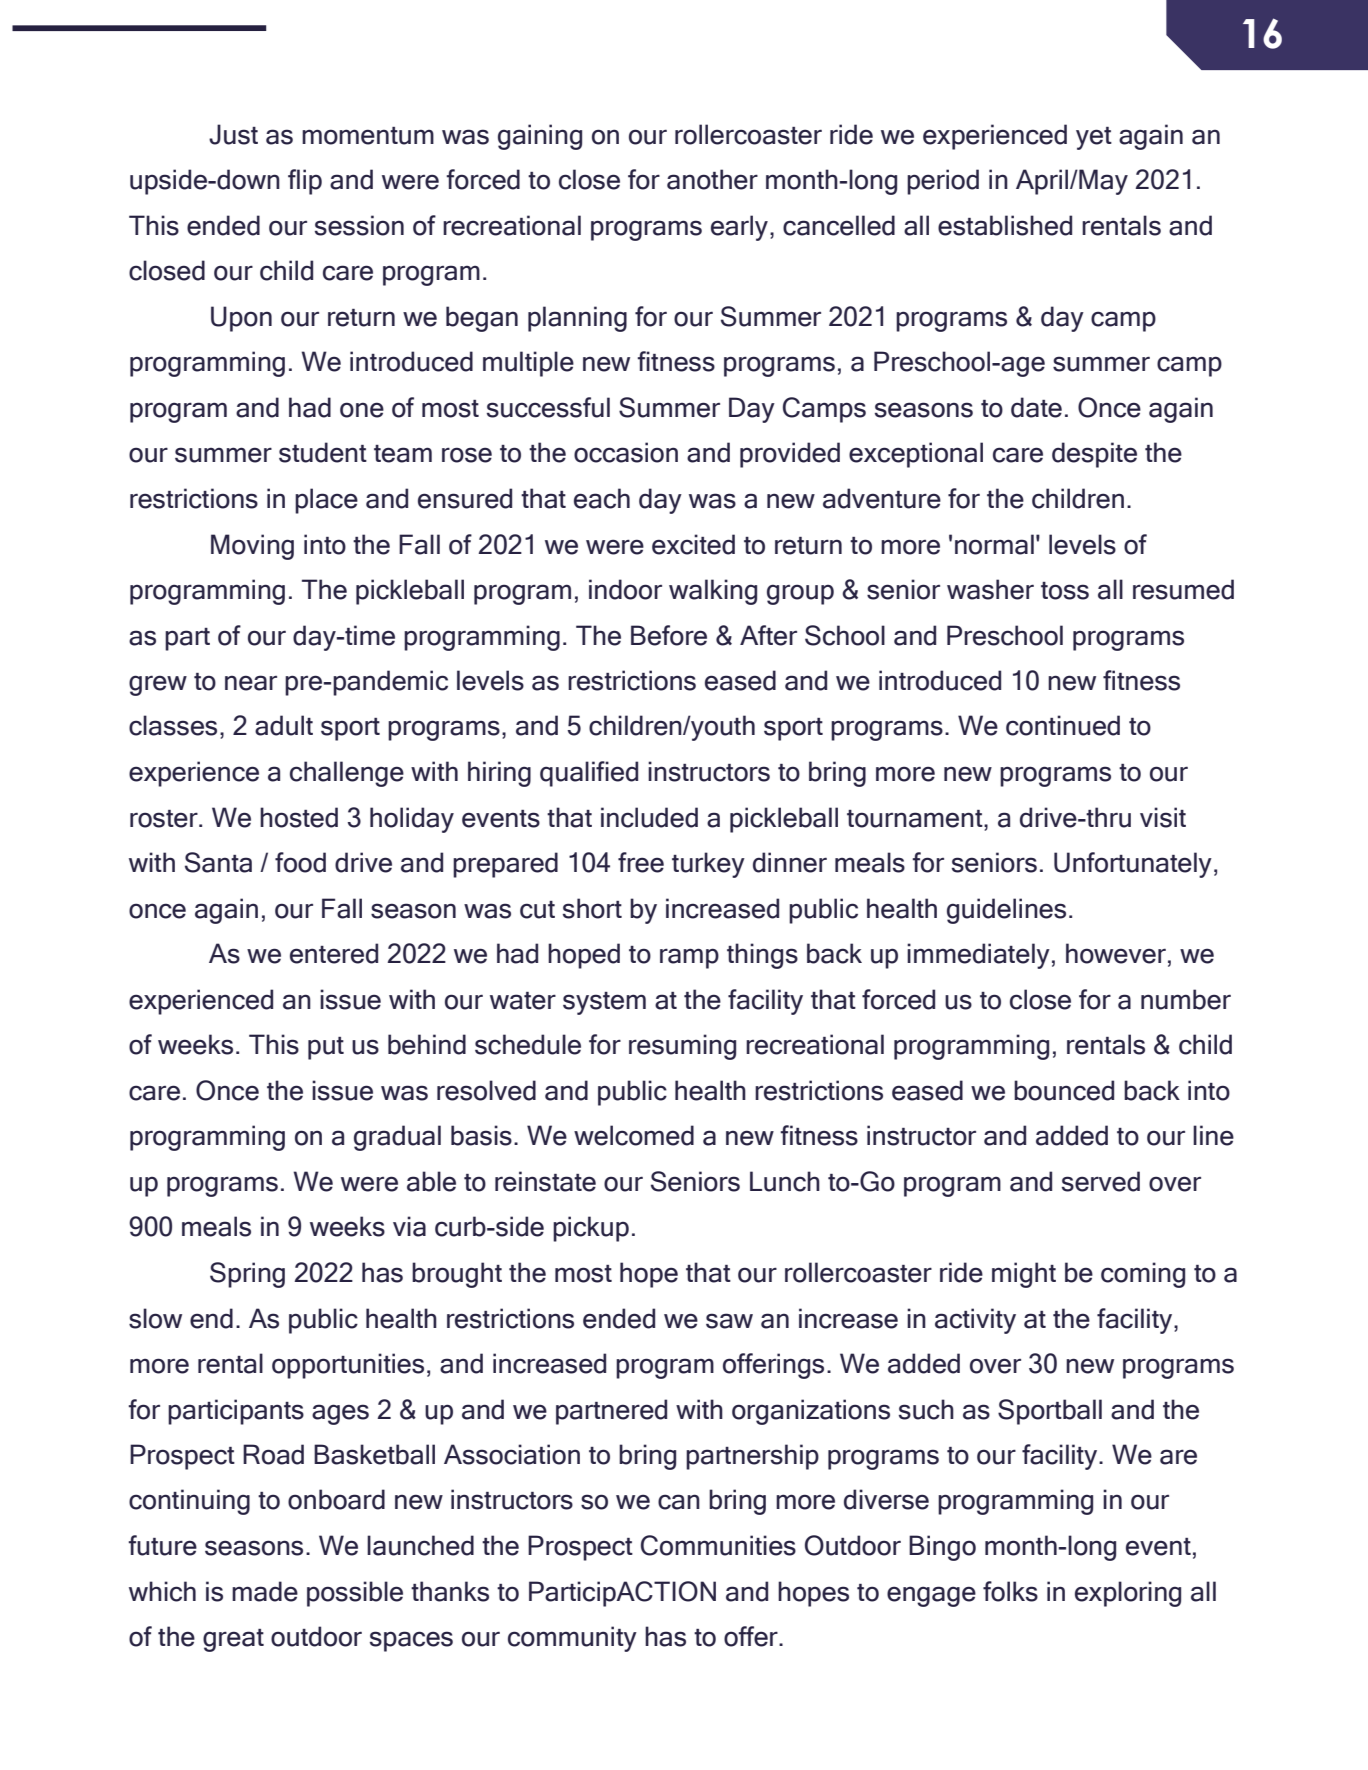 This screenshot has height=1770, width=1368. I want to click on excited, so click(693, 544).
